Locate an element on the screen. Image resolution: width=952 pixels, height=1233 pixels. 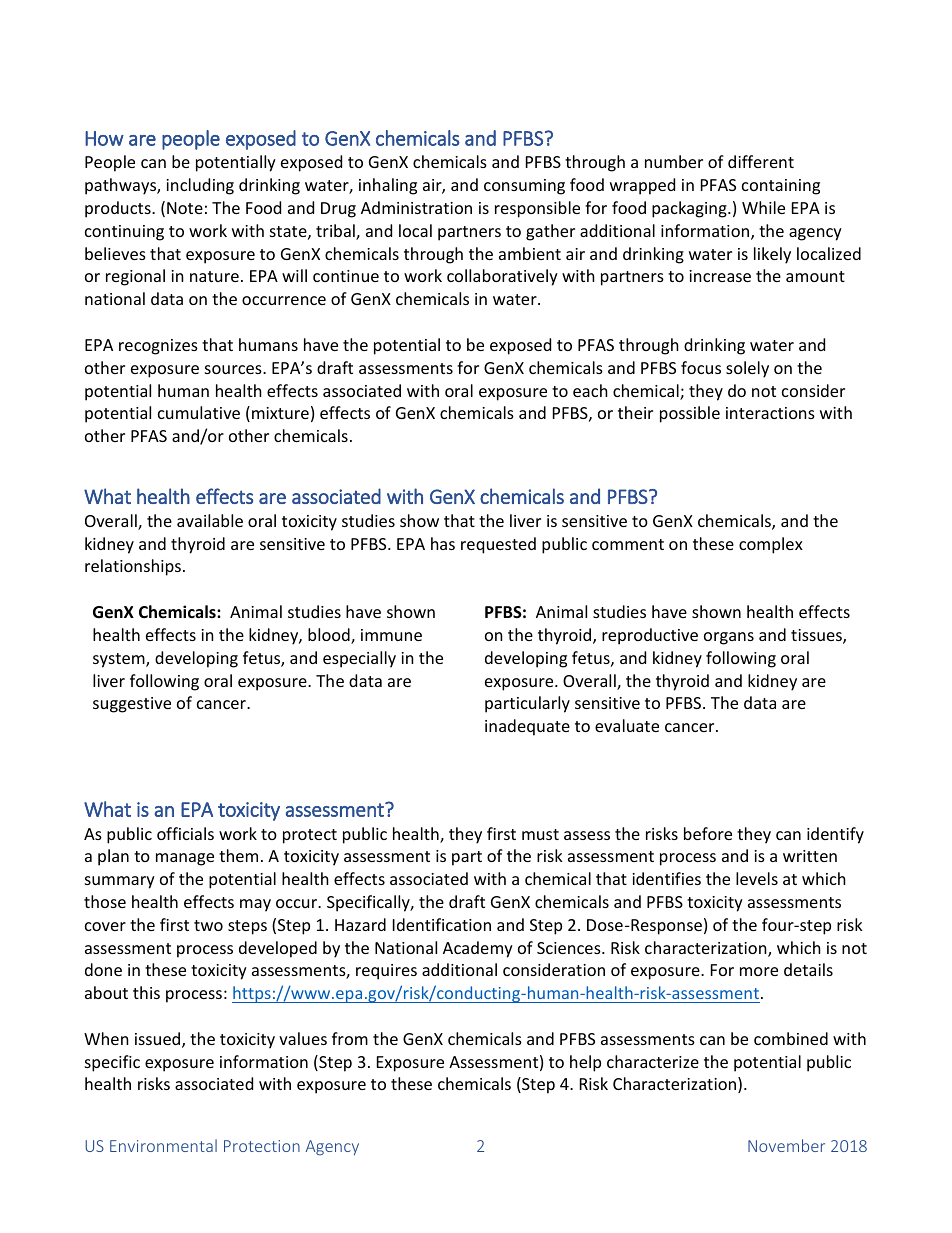
While is located at coordinates (763, 207).
